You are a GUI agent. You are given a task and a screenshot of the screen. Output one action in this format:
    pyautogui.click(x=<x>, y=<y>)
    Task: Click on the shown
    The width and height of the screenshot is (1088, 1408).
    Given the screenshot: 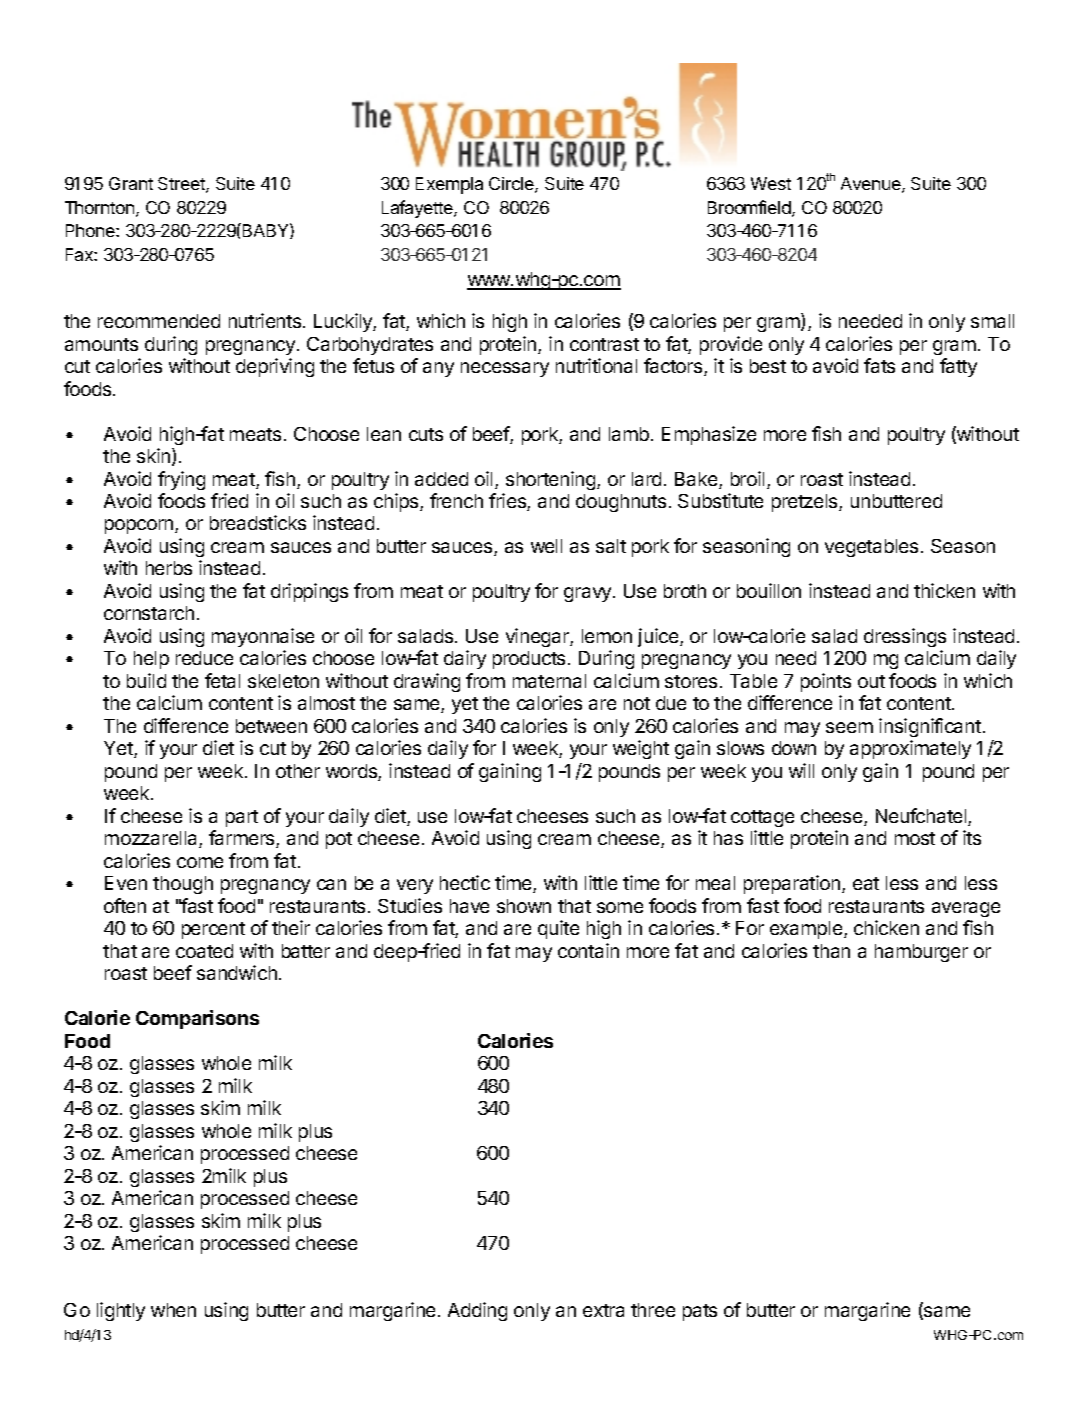 What is the action you would take?
    pyautogui.click(x=524, y=906)
